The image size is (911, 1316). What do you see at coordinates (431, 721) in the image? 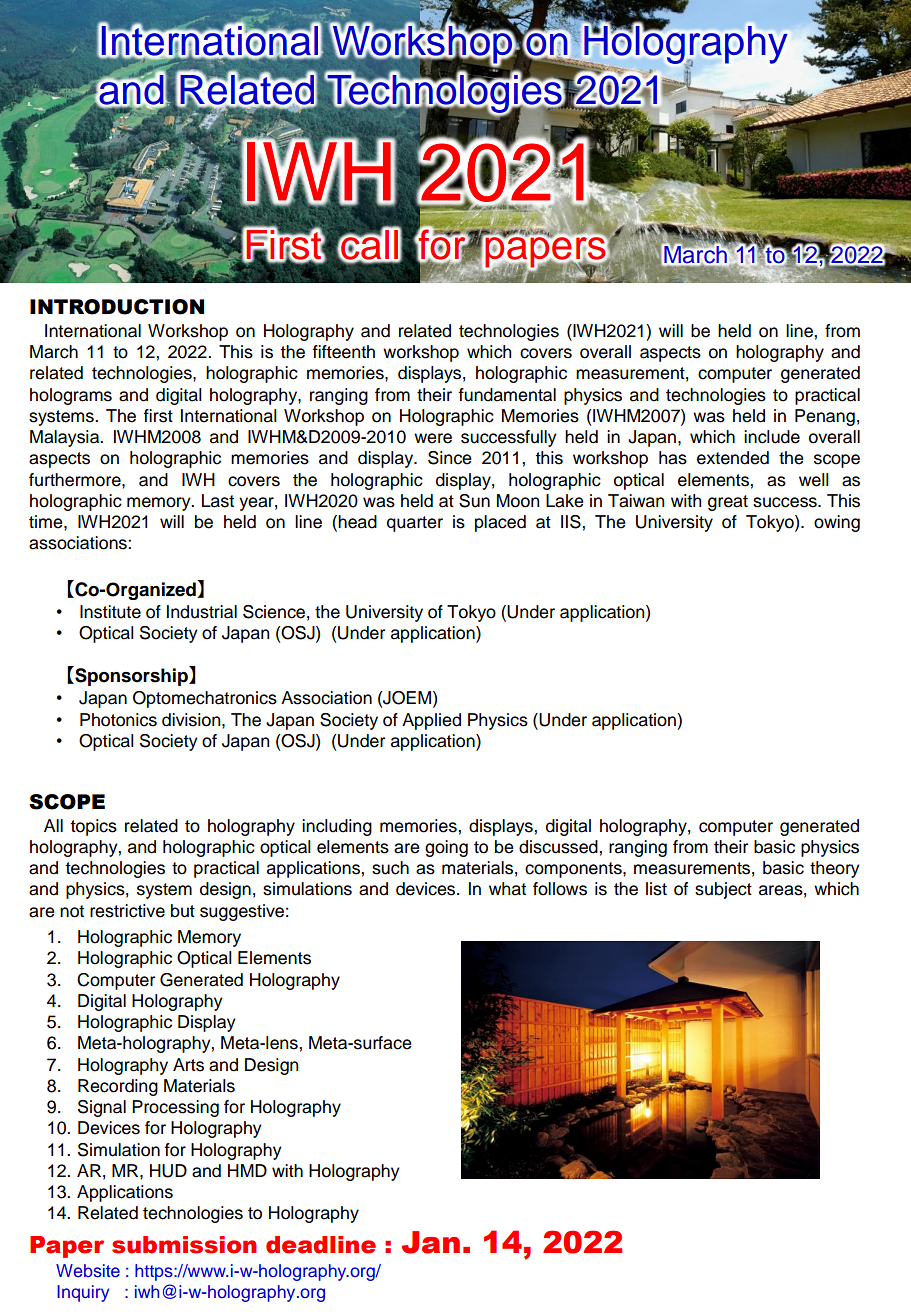
I see `Applied` at bounding box center [431, 721].
